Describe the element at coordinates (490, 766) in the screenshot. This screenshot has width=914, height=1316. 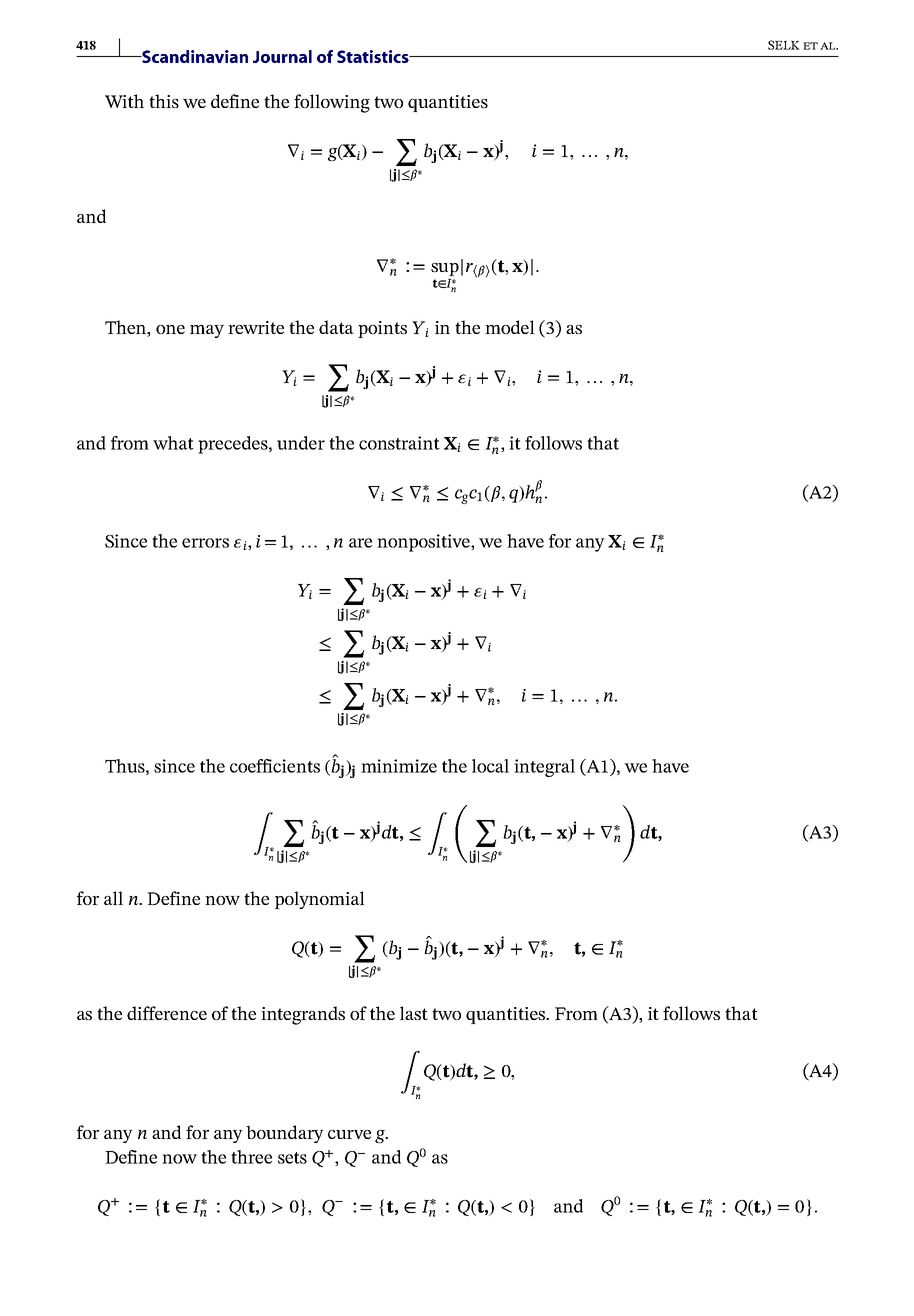
I see `local` at that location.
